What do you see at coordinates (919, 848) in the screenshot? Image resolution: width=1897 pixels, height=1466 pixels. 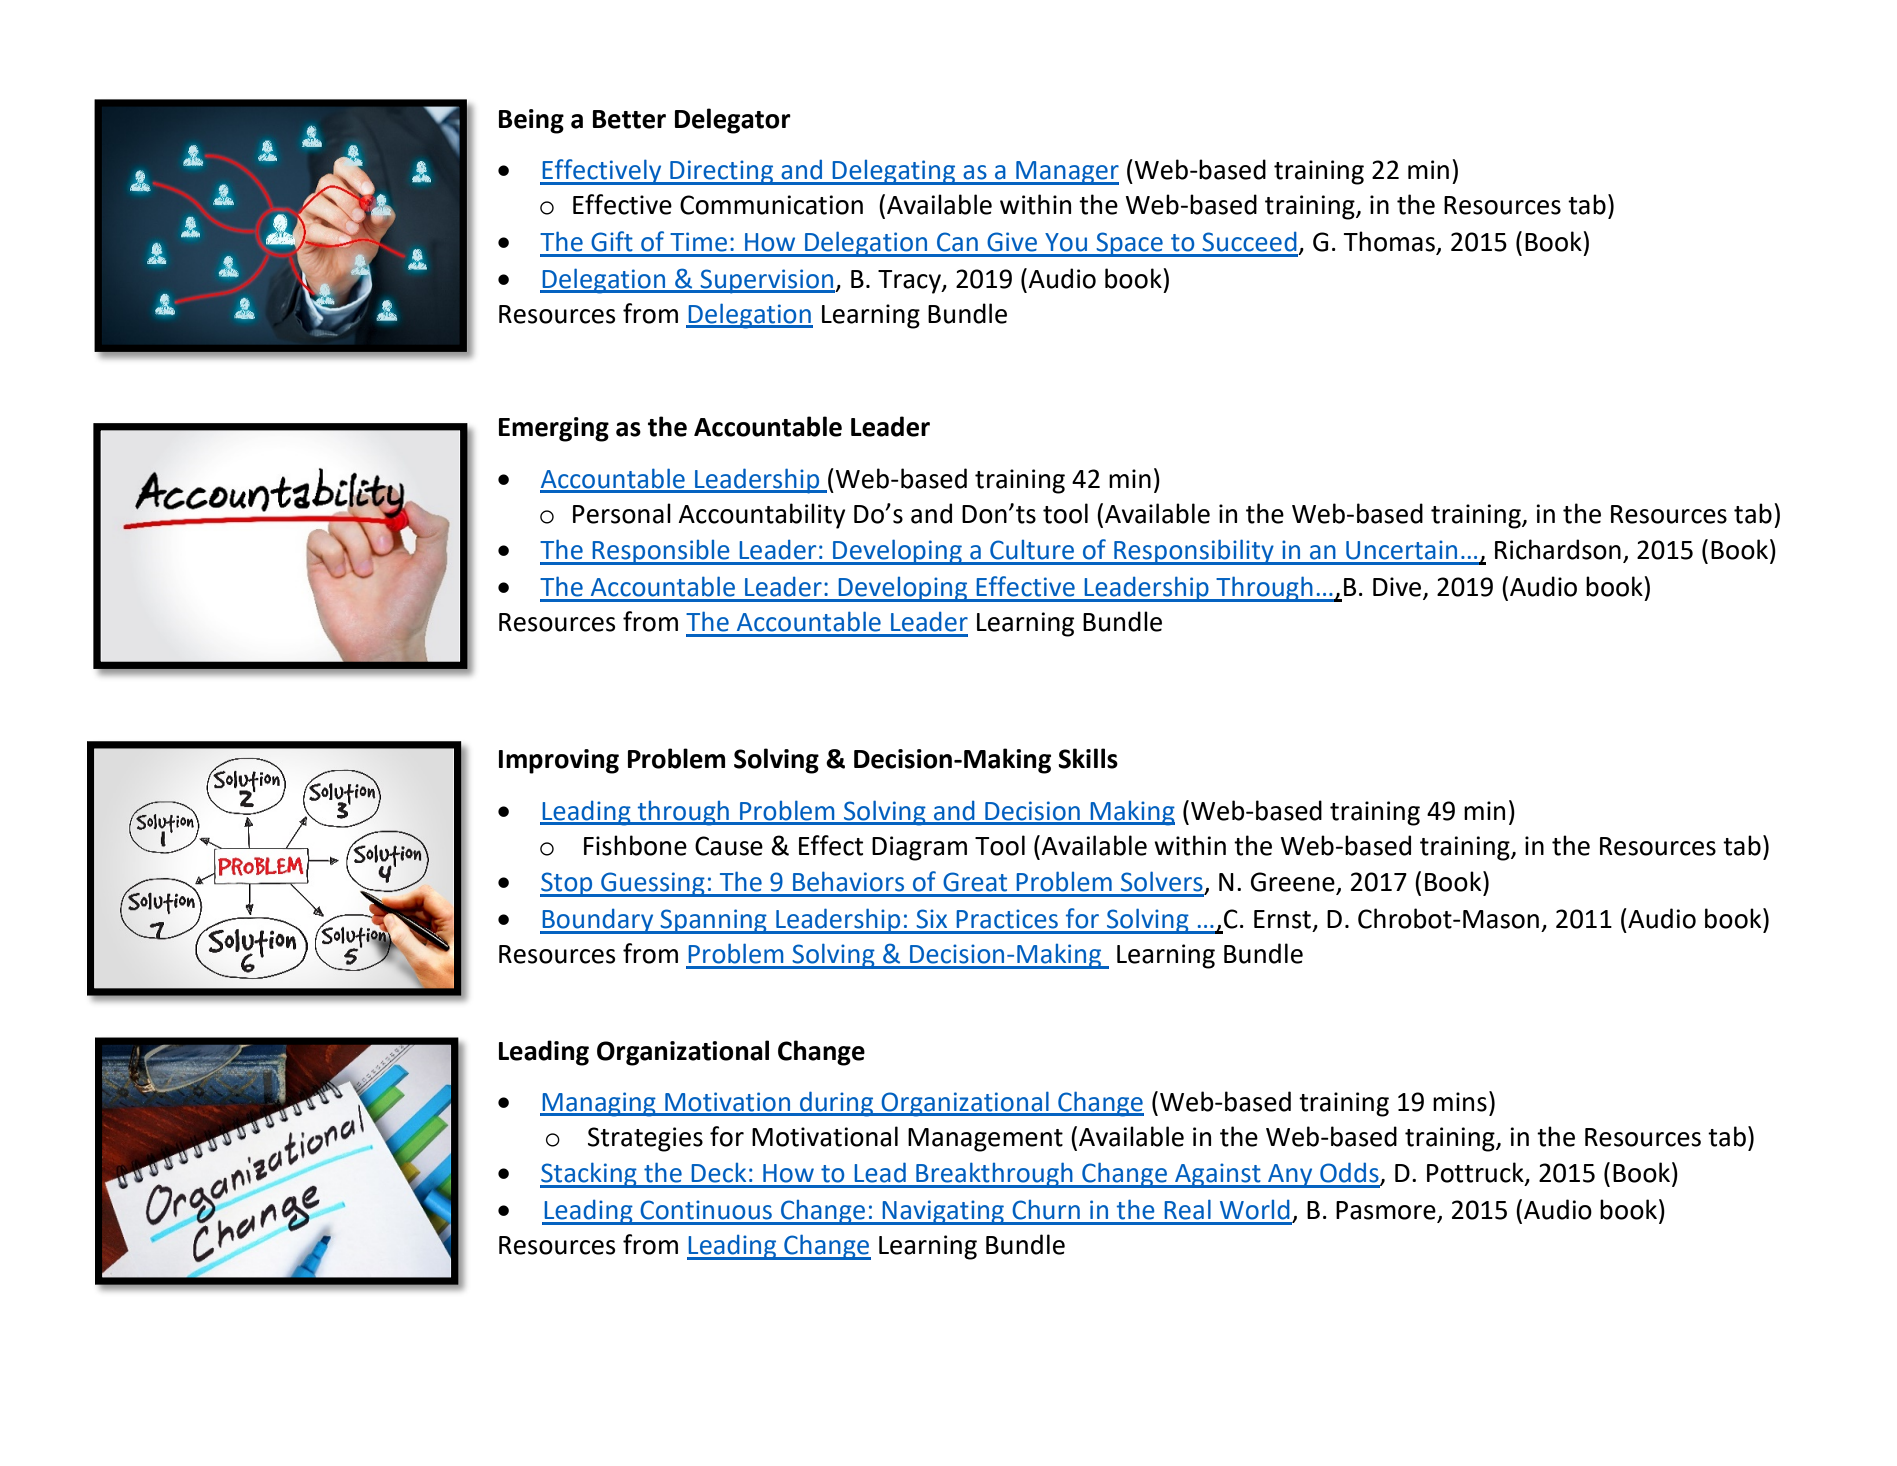 I see `Diagram` at bounding box center [919, 848].
